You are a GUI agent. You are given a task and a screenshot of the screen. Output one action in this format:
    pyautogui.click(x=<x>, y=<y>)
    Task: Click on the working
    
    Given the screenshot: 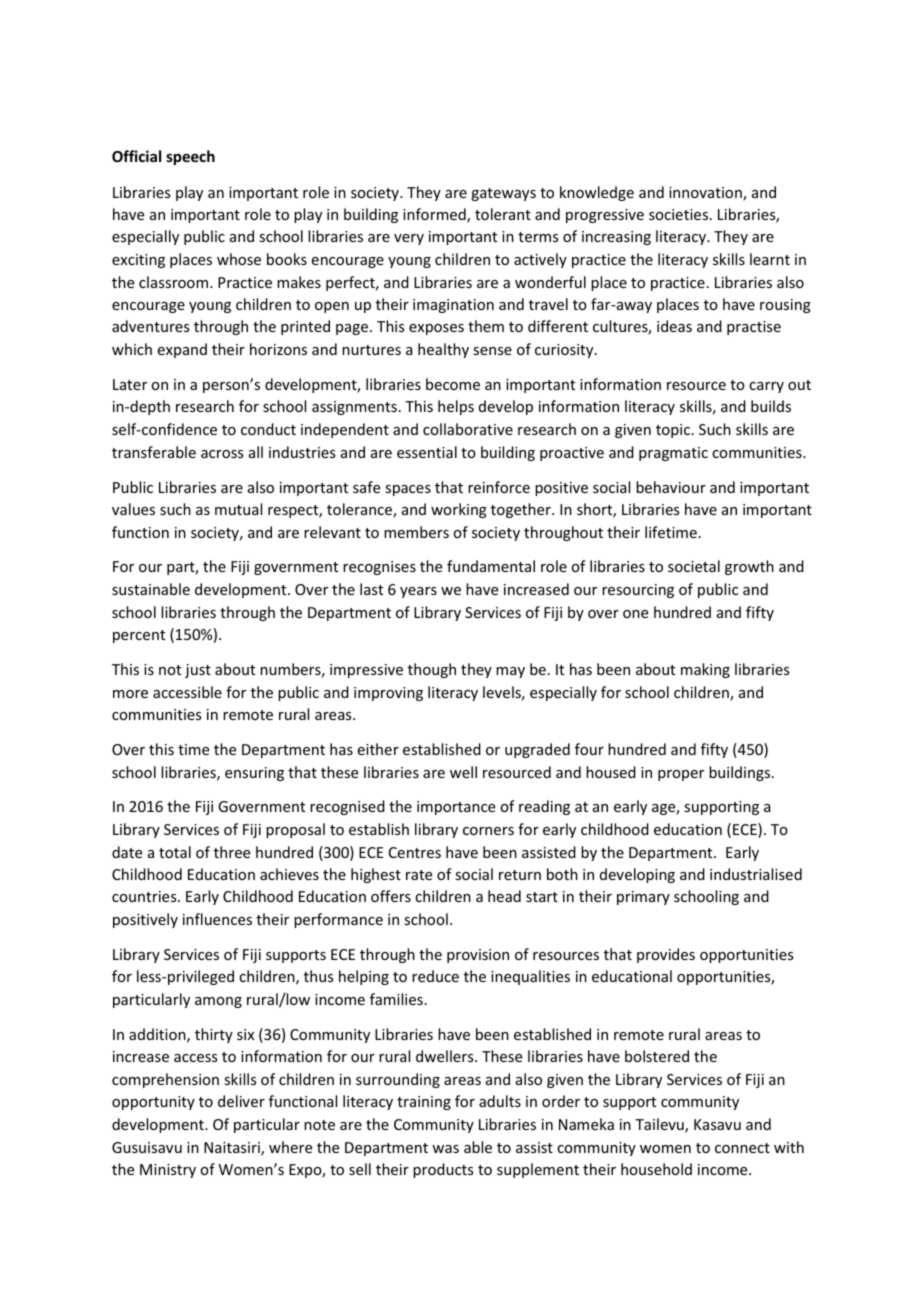 What is the action you would take?
    pyautogui.click(x=459, y=510)
